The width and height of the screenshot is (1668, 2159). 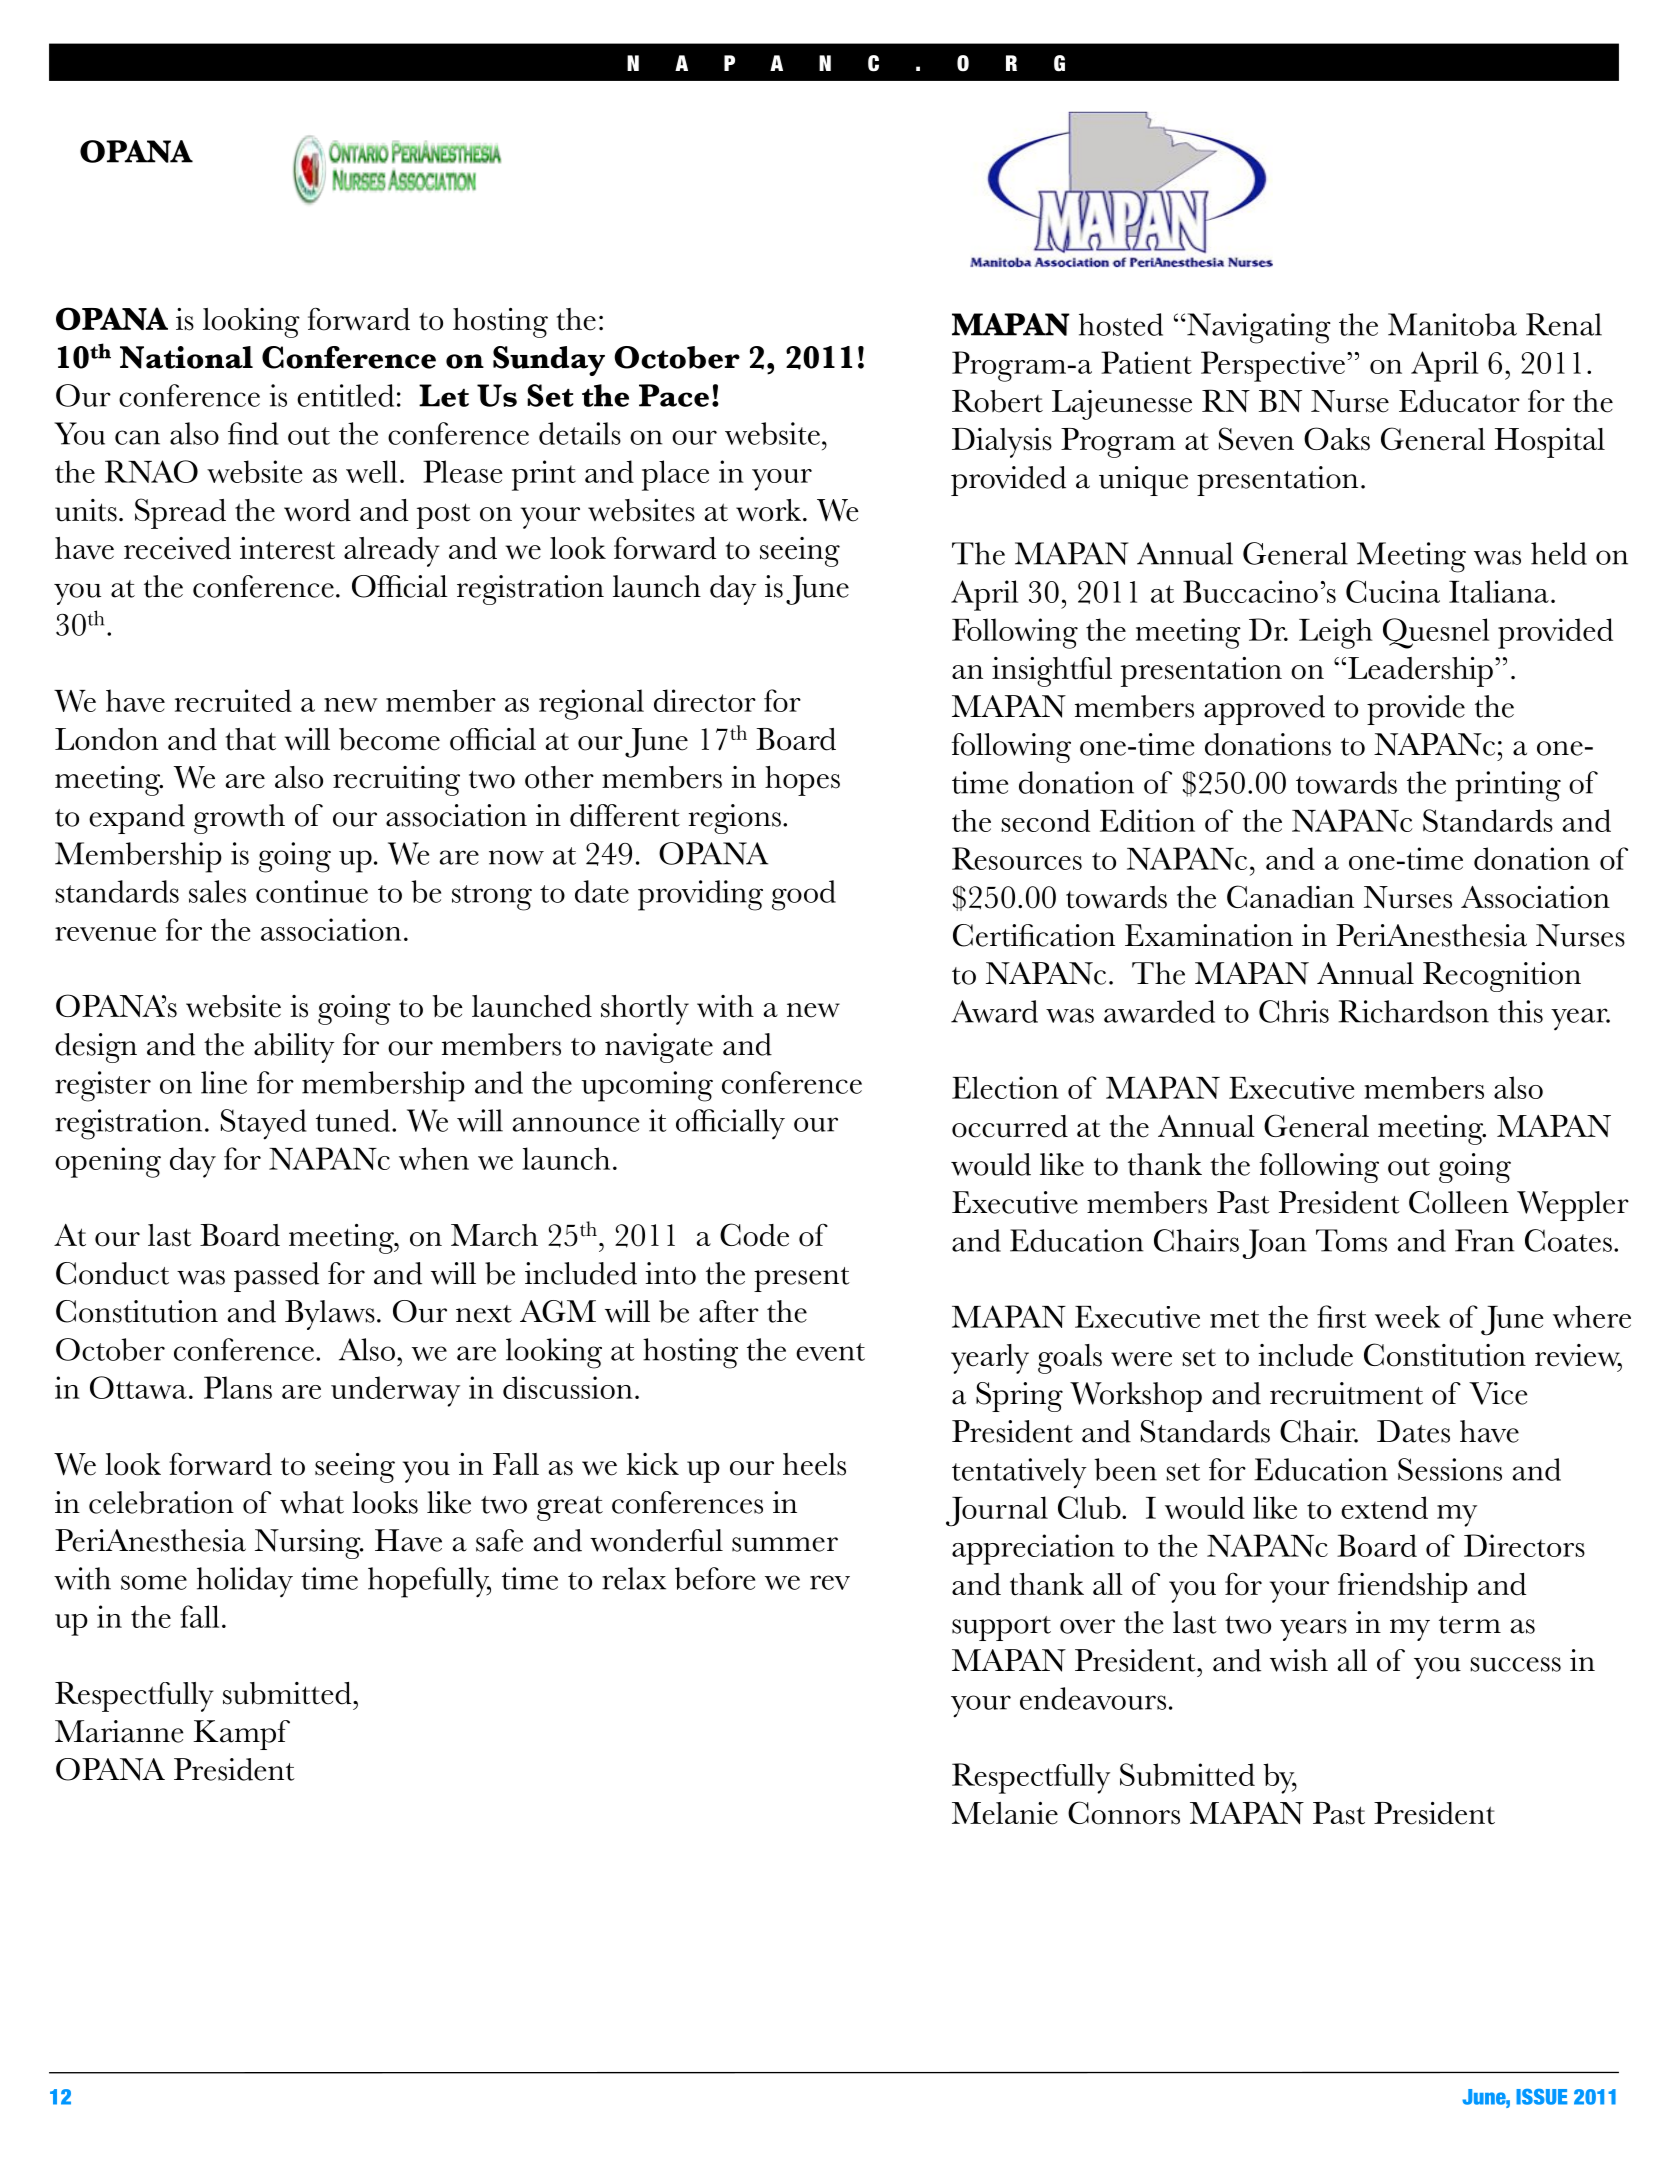 I want to click on entitled, so click(x=345, y=395).
